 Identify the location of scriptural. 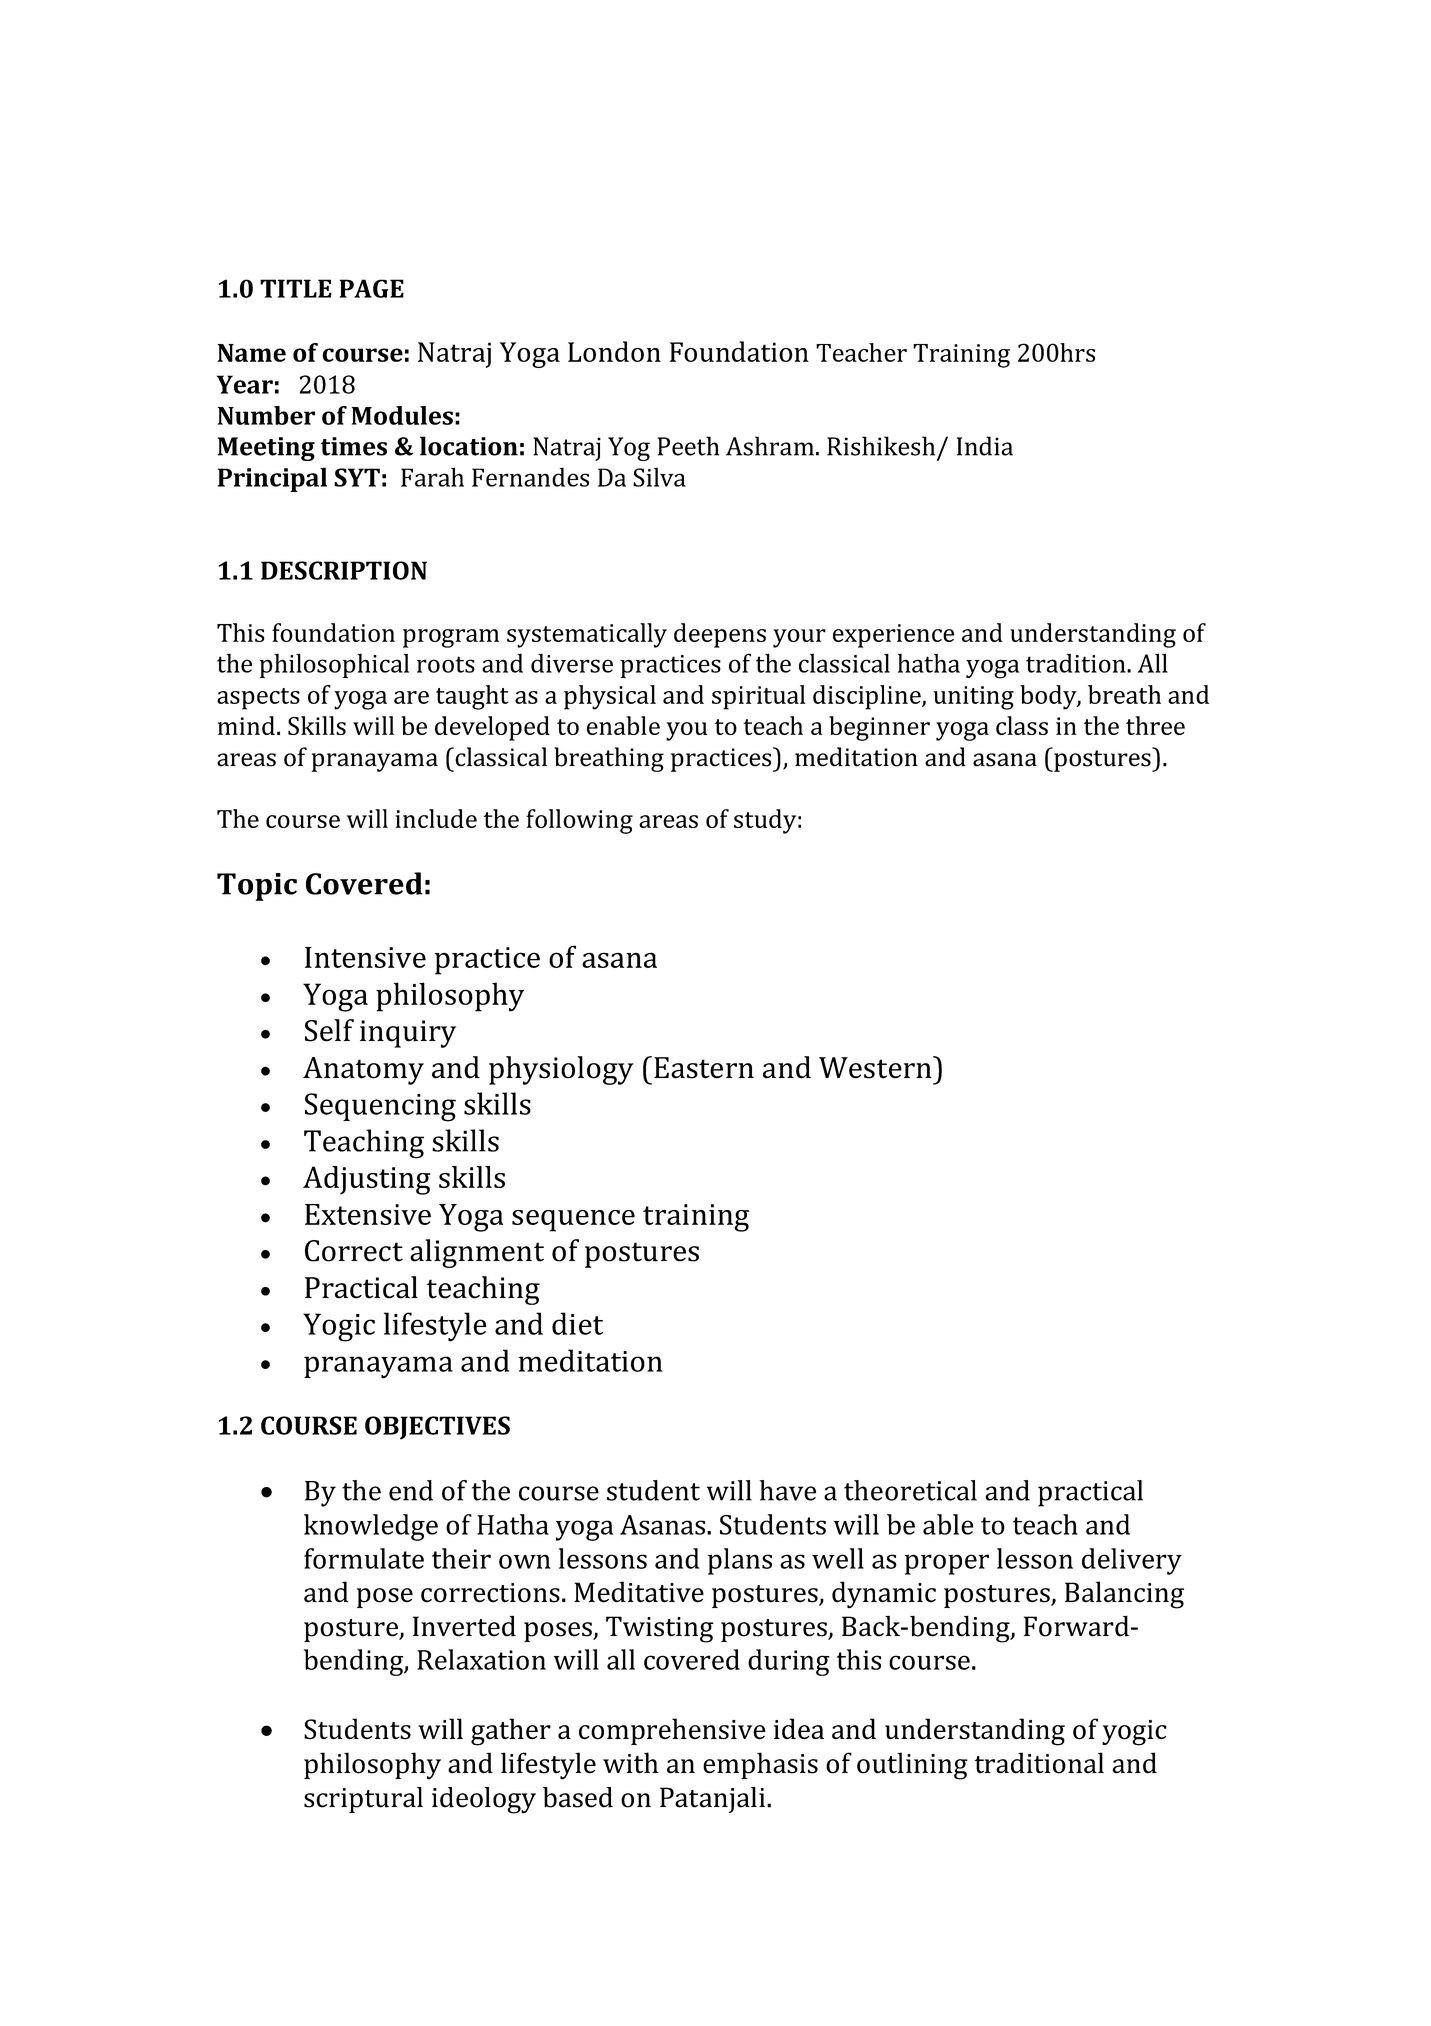
(363, 1800).
